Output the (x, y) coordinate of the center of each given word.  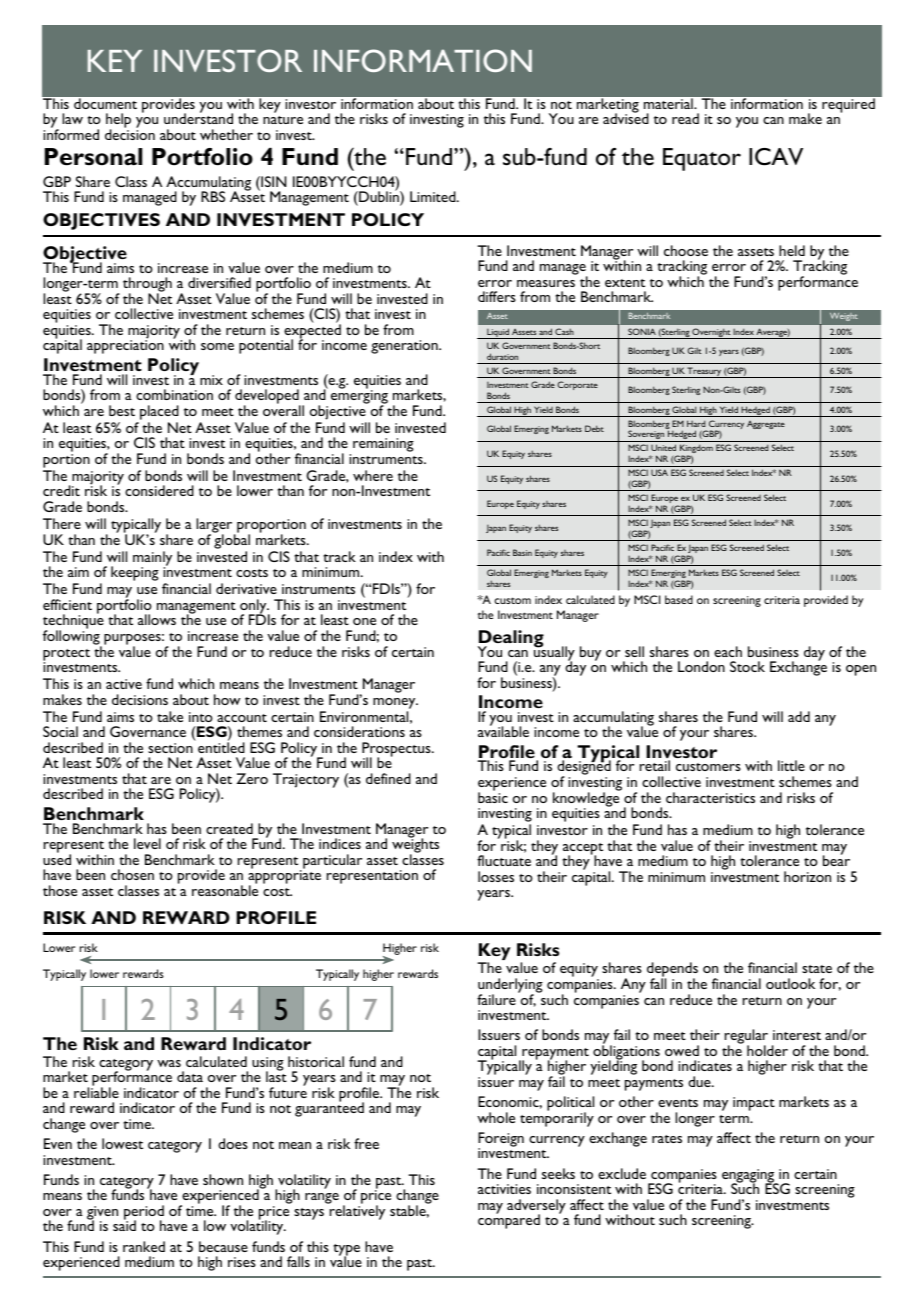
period (144, 1213)
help (118, 122)
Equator (702, 159)
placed (159, 412)
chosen (132, 874)
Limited (434, 196)
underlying (510, 987)
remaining (383, 445)
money (395, 703)
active (124, 684)
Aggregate (766, 425)
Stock (747, 666)
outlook (790, 983)
